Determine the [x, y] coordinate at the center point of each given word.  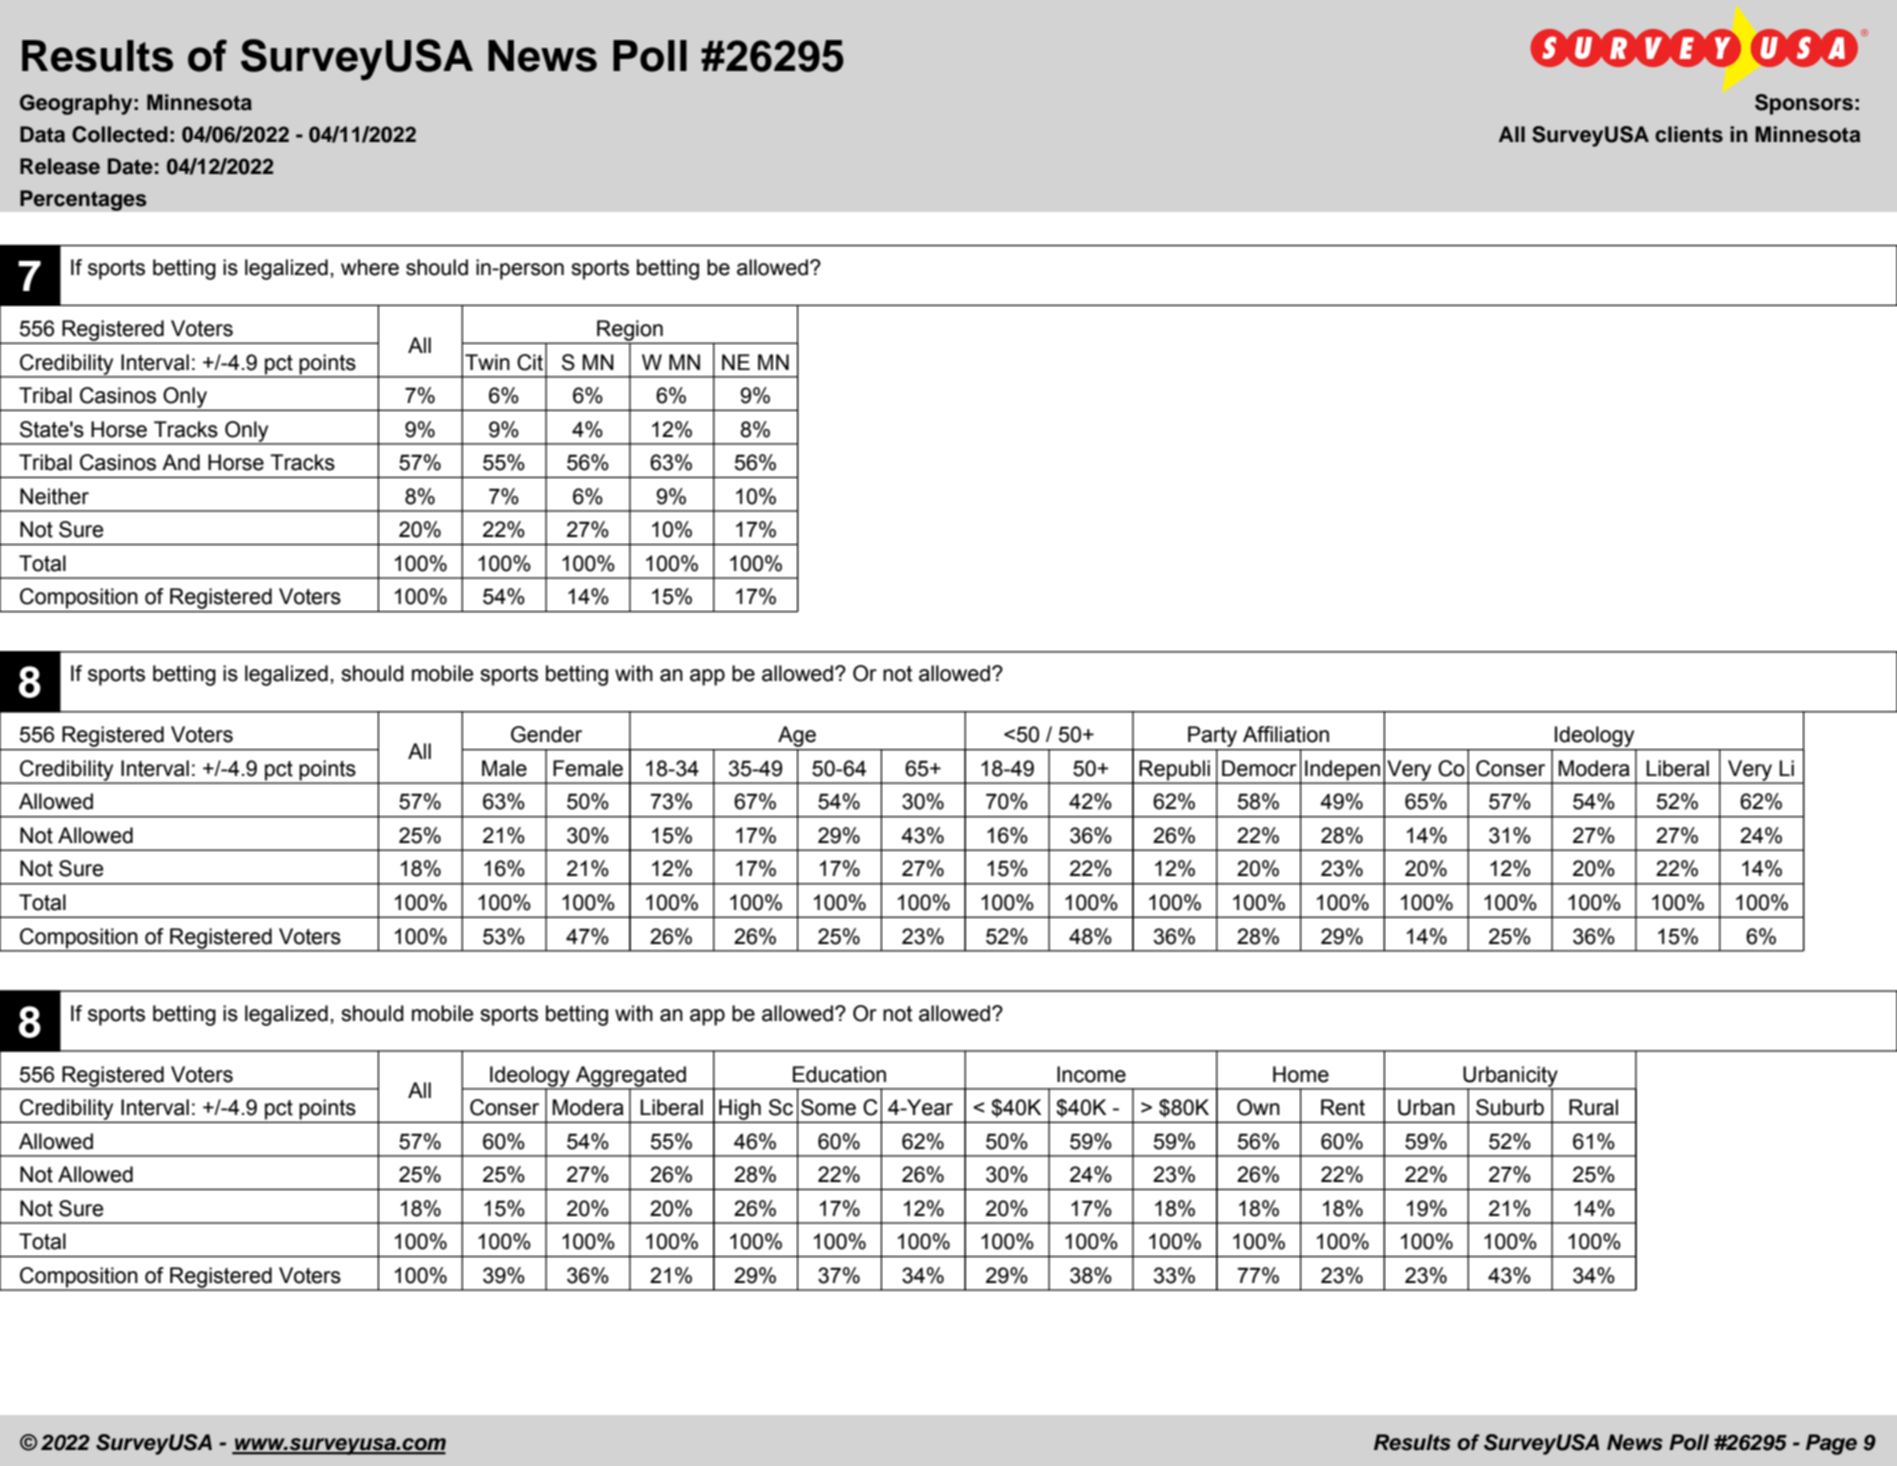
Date [130, 166]
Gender [546, 734]
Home [1301, 1074]
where [370, 267]
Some [828, 1107]
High [740, 1110]
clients [1689, 134]
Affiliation [1286, 734]
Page [1831, 1444]
